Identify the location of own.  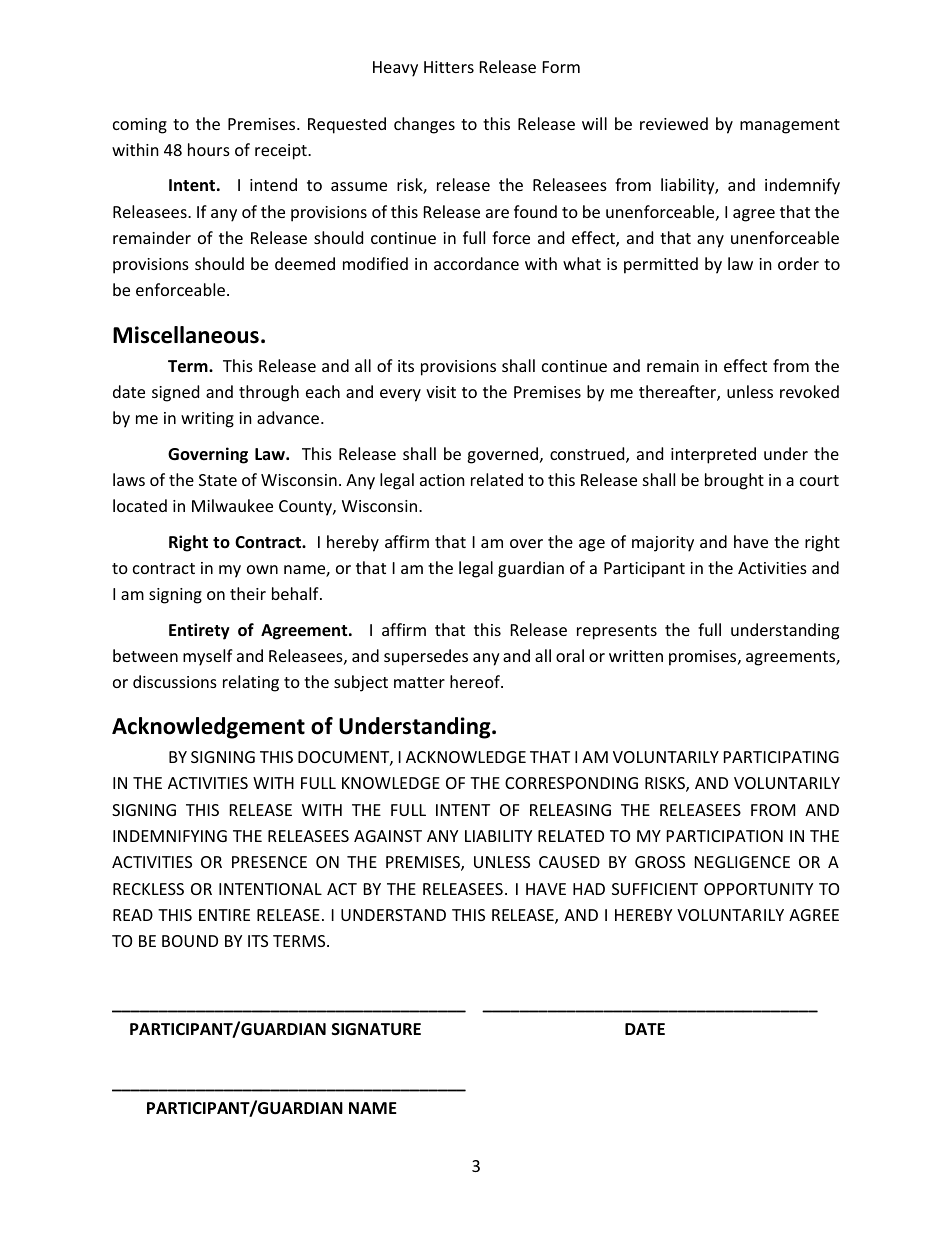
(262, 569).
